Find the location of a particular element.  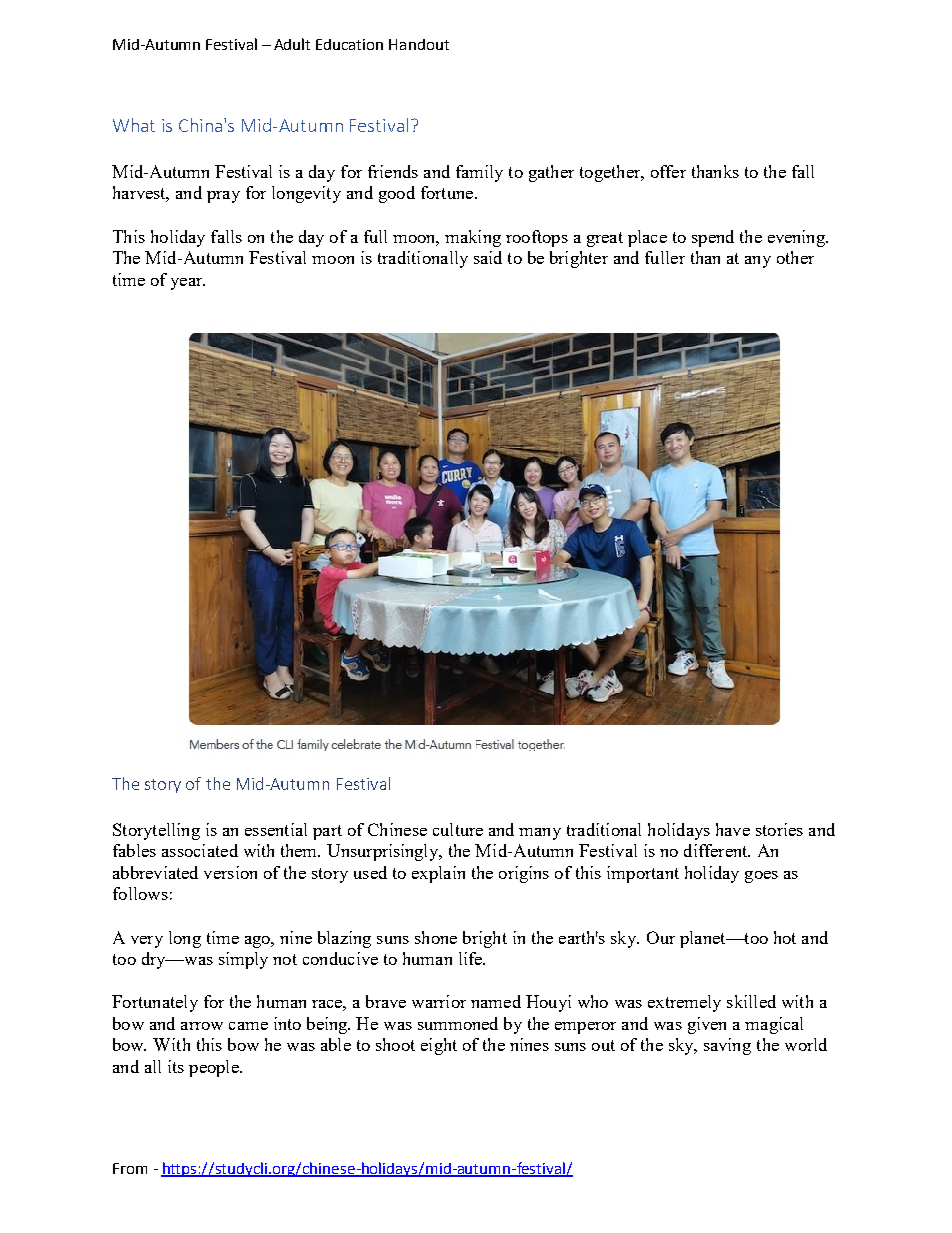

culture is located at coordinates (458, 829).
